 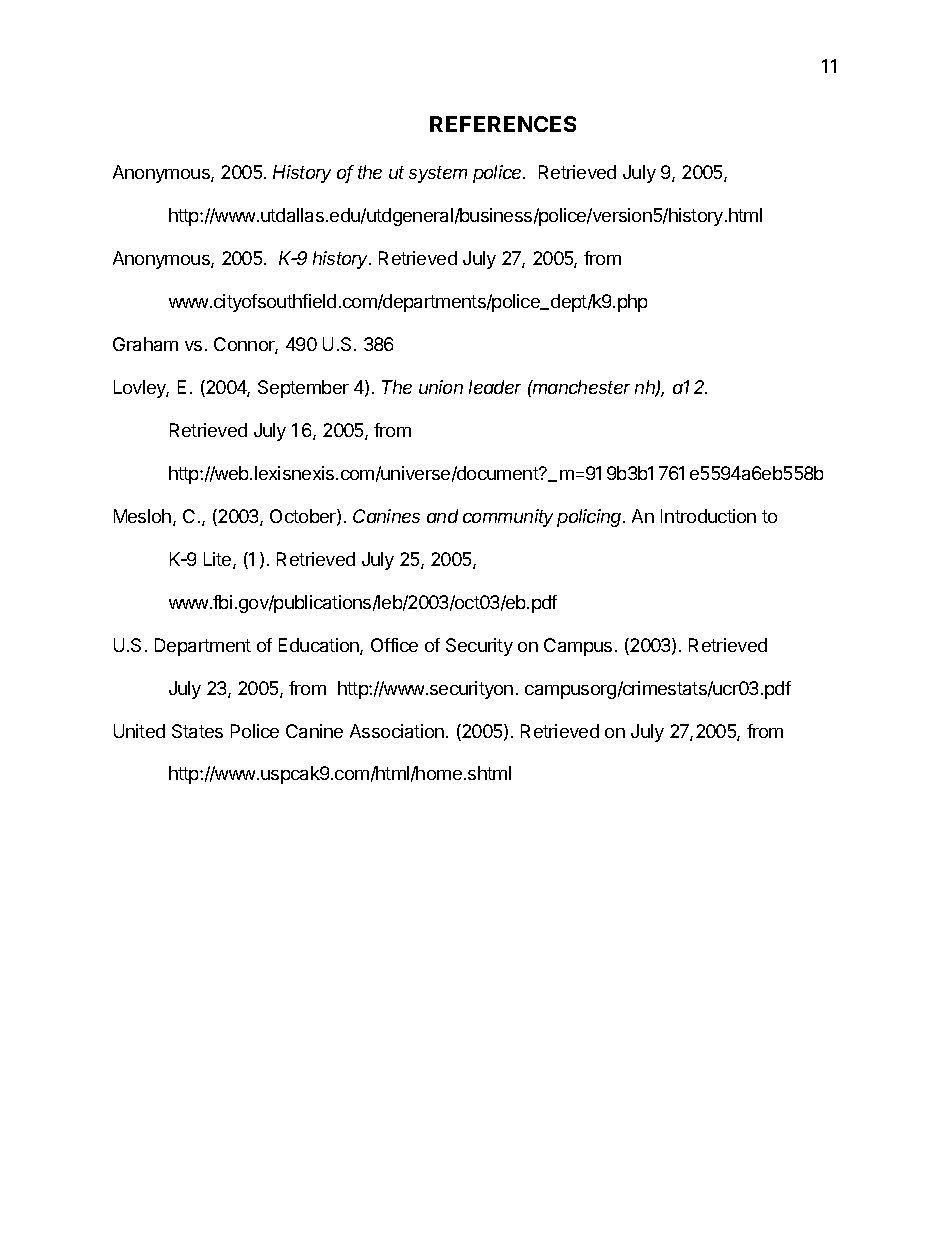 What do you see at coordinates (197, 731) in the screenshot?
I see `States` at bounding box center [197, 731].
